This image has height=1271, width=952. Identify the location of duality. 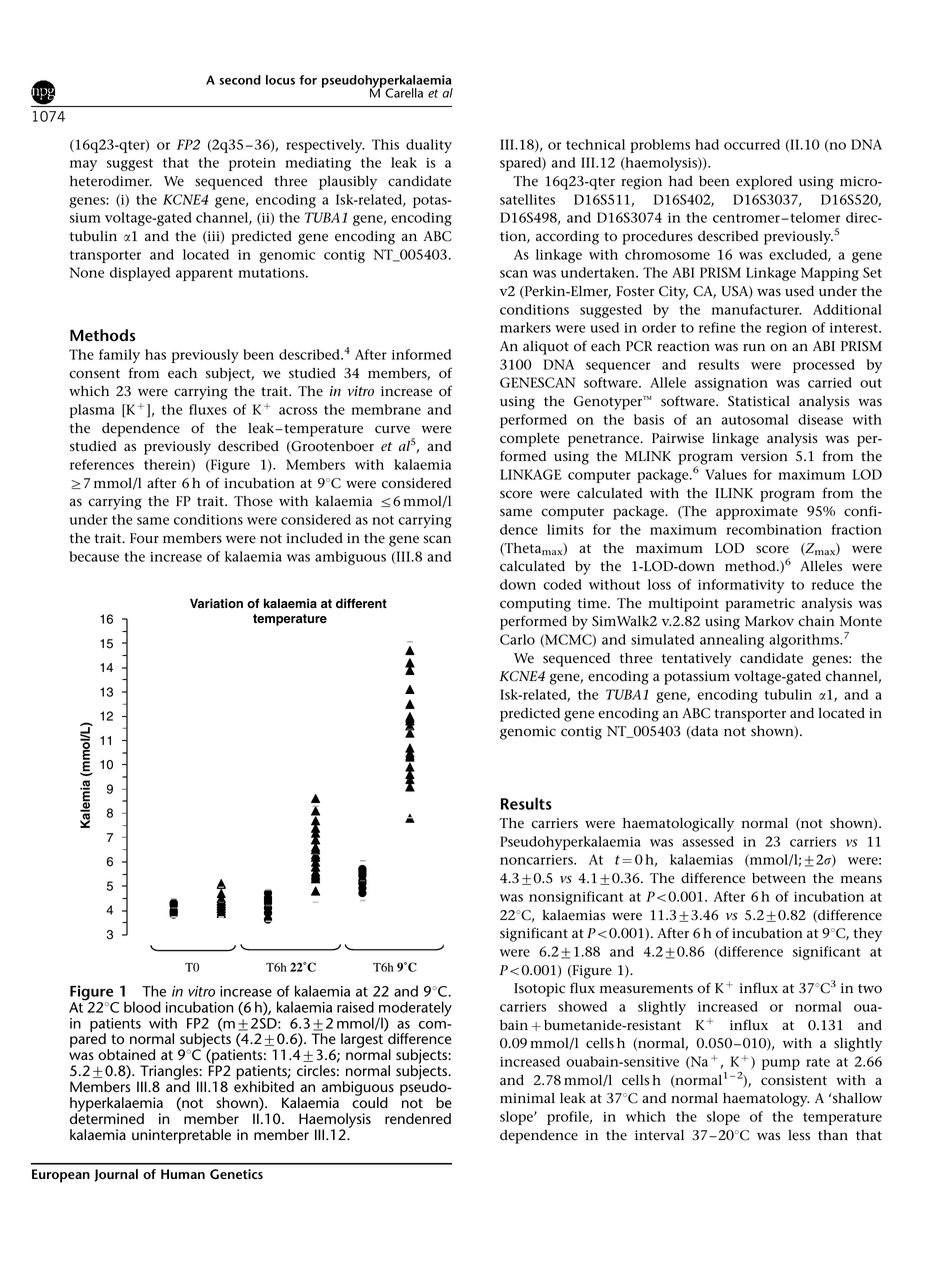
(429, 146).
